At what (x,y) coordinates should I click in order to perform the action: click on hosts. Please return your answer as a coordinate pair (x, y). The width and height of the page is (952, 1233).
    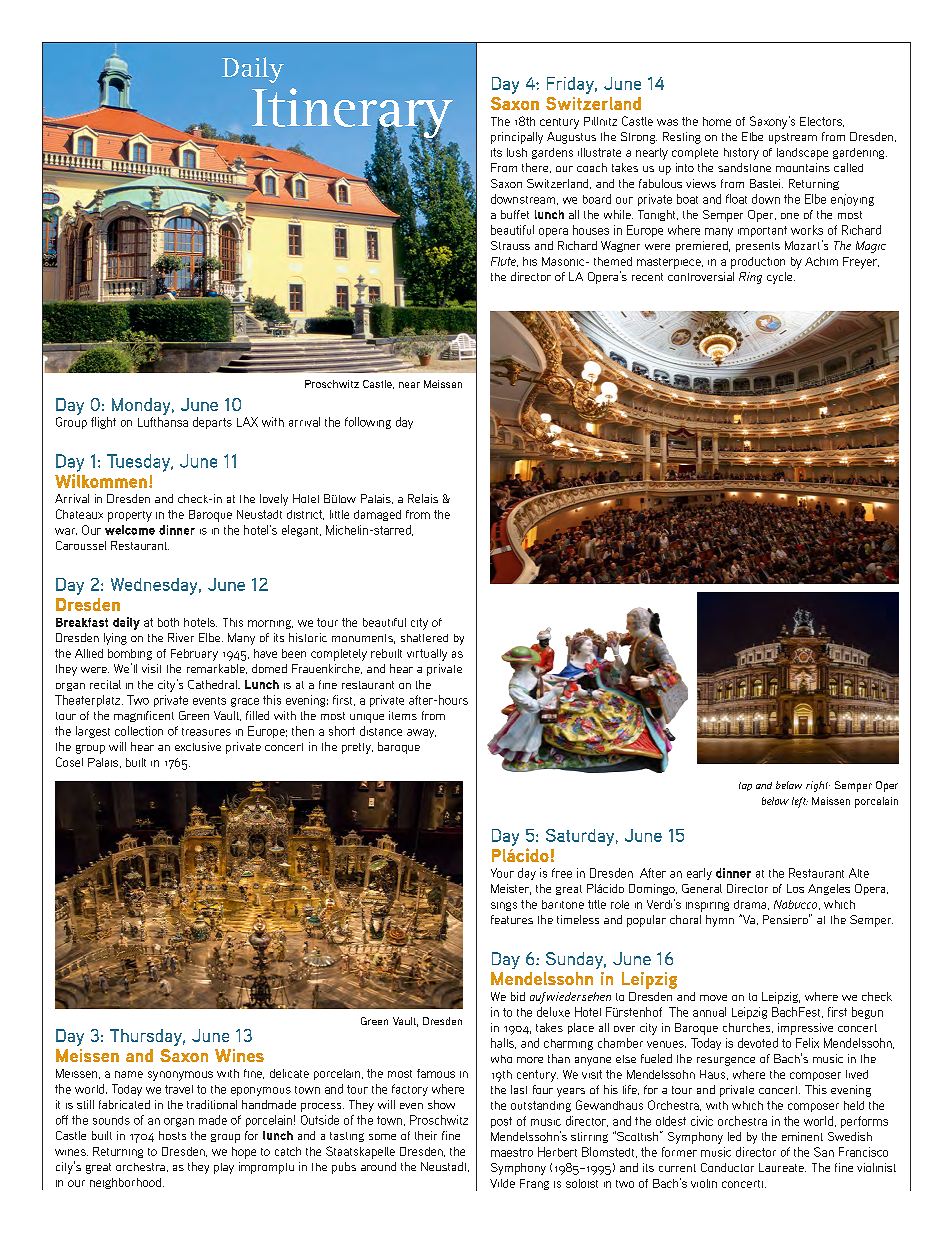
    Looking at the image, I should click on (172, 1135).
